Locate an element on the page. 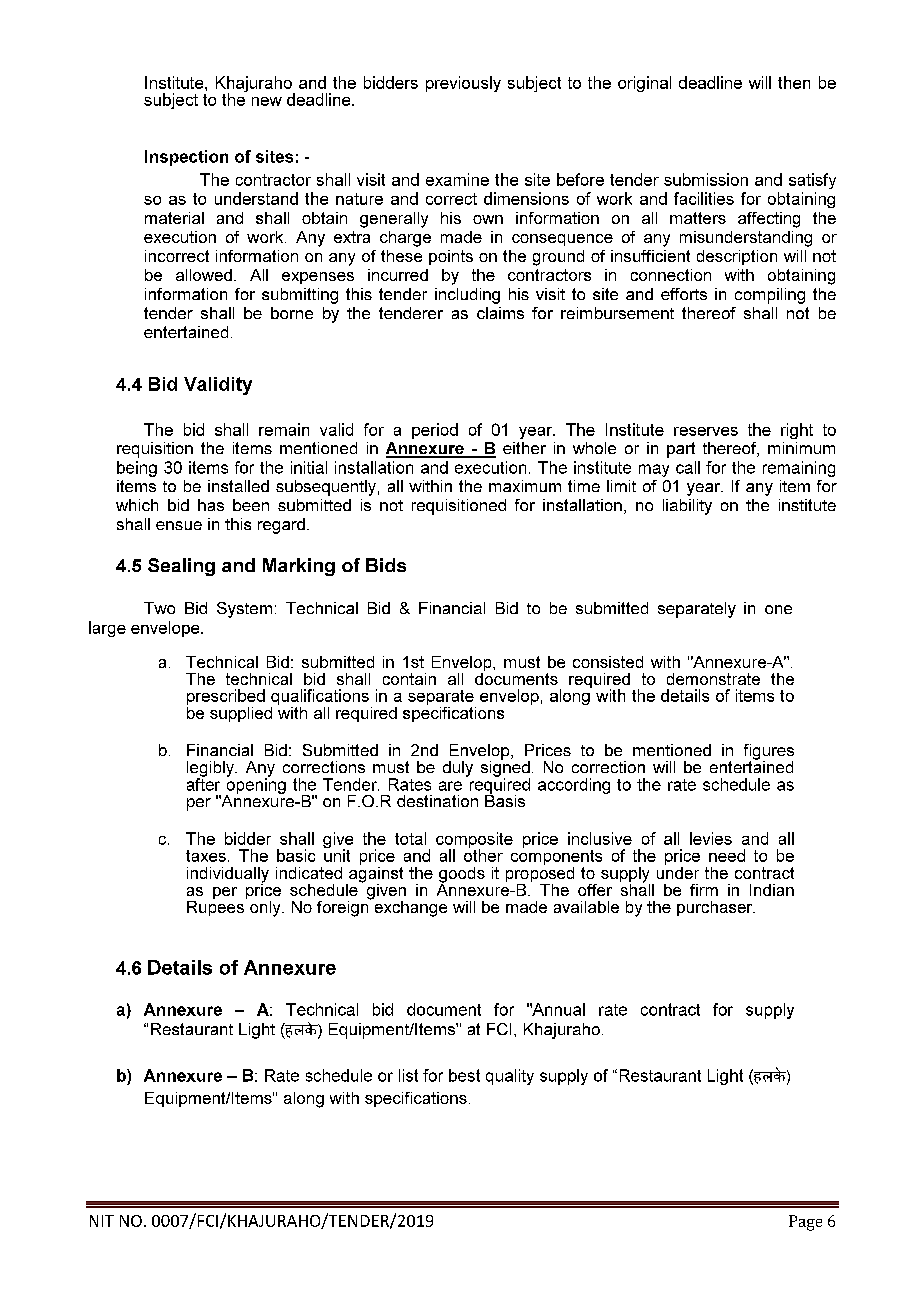 This page has height=1308, width=924. previously is located at coordinates (463, 84).
